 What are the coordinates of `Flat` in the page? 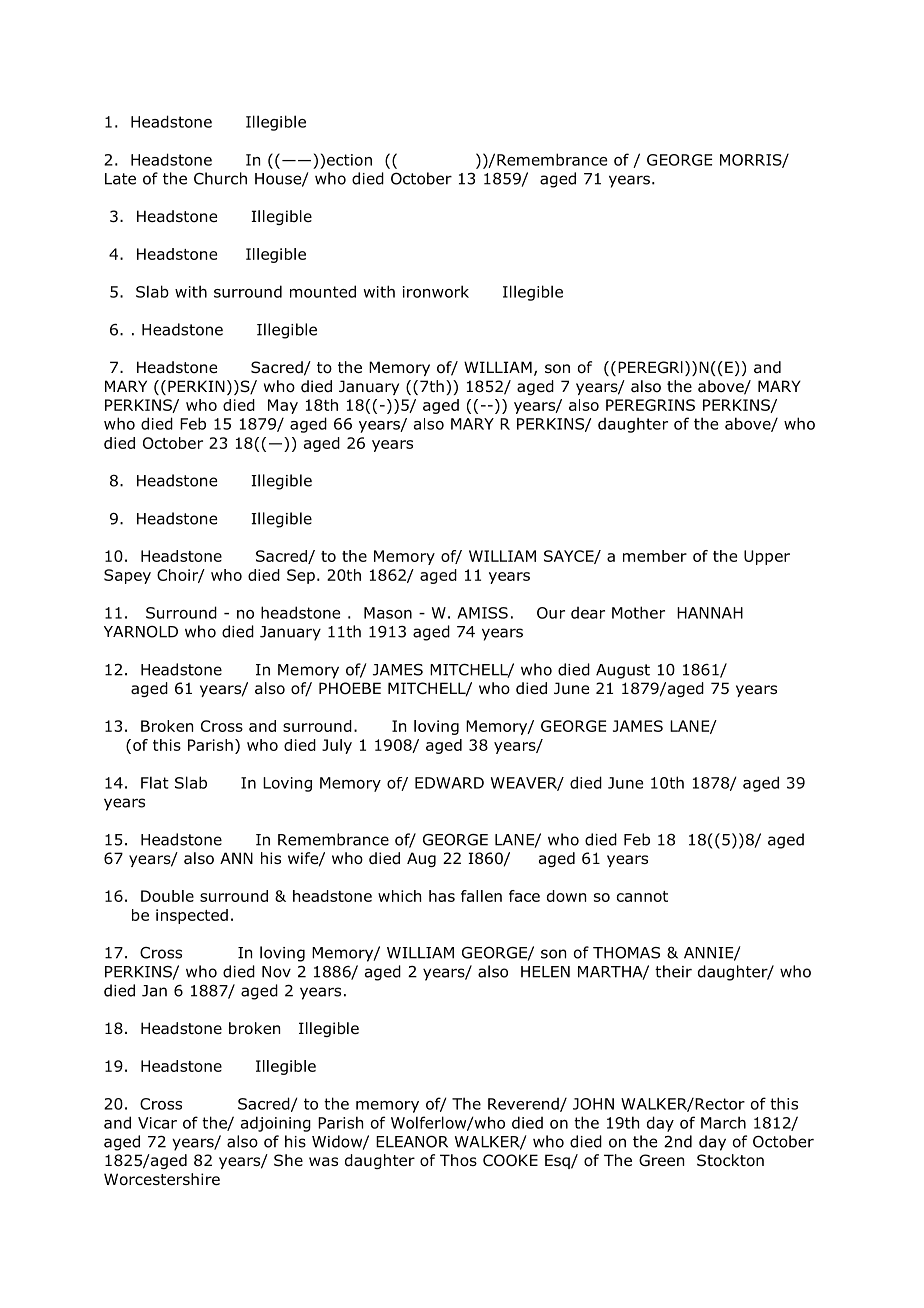 It's located at (155, 782).
